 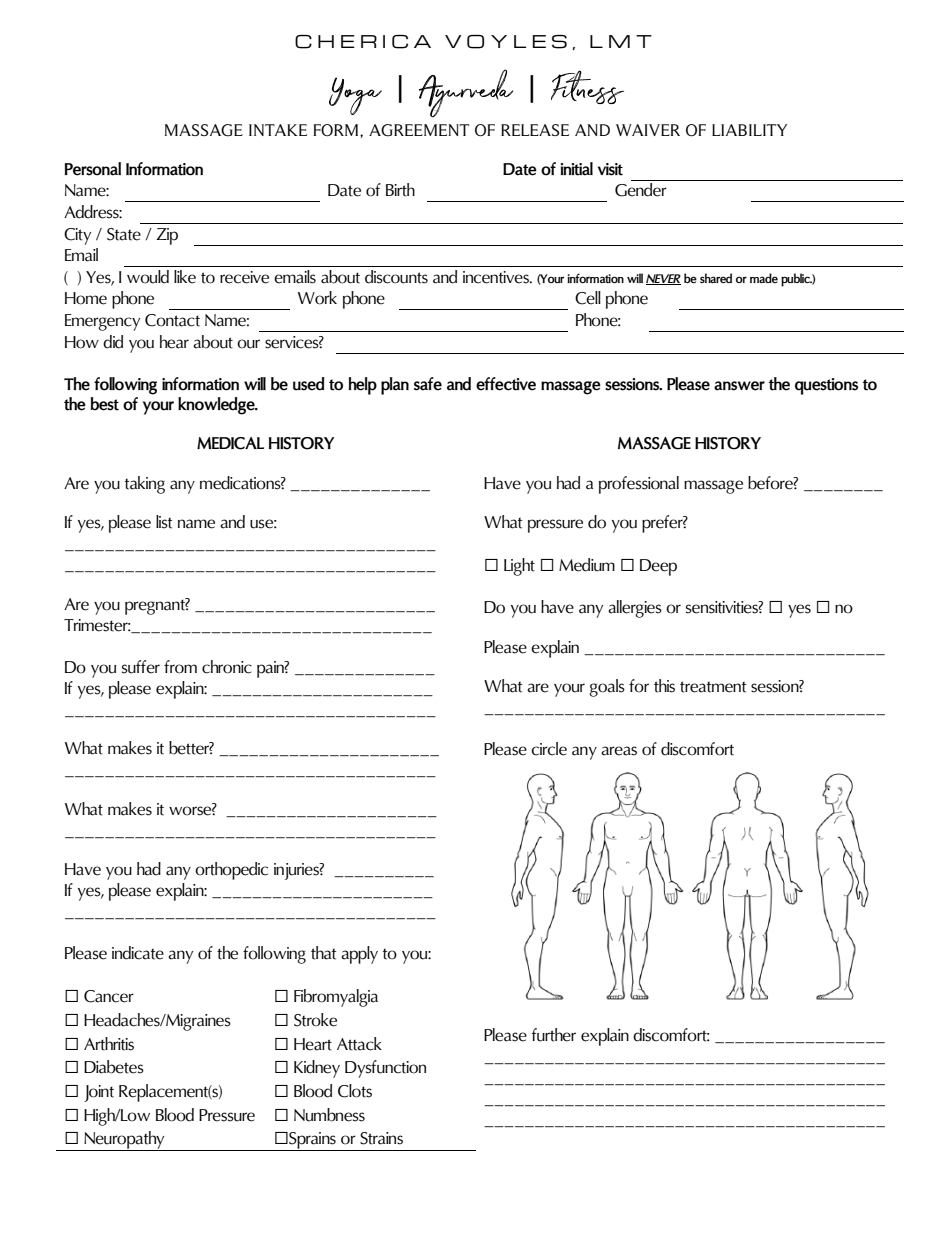 I want to click on AGREEMENT, so click(x=419, y=130).
